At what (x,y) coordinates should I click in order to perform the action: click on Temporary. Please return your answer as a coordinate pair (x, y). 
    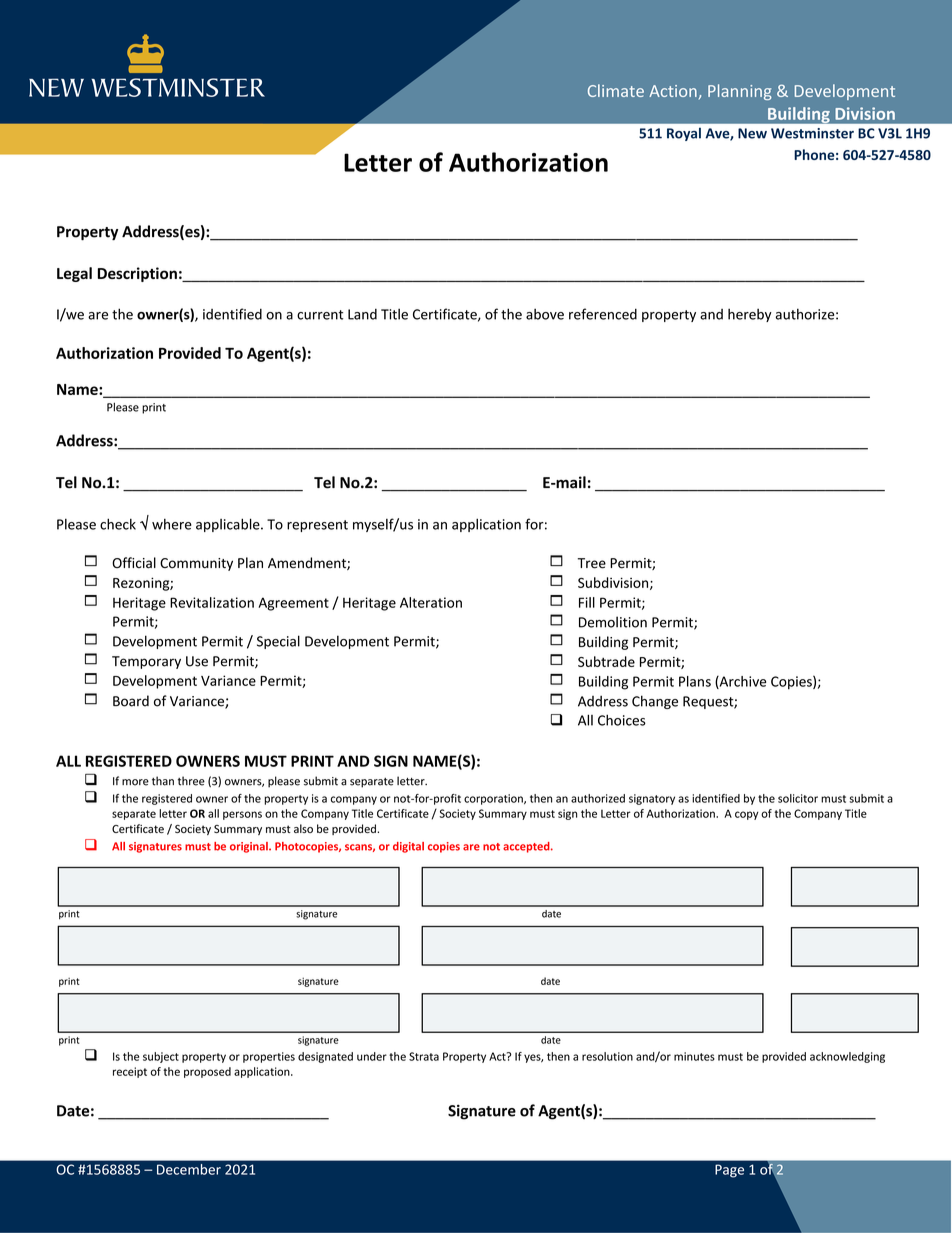
    Looking at the image, I should click on (146, 662).
